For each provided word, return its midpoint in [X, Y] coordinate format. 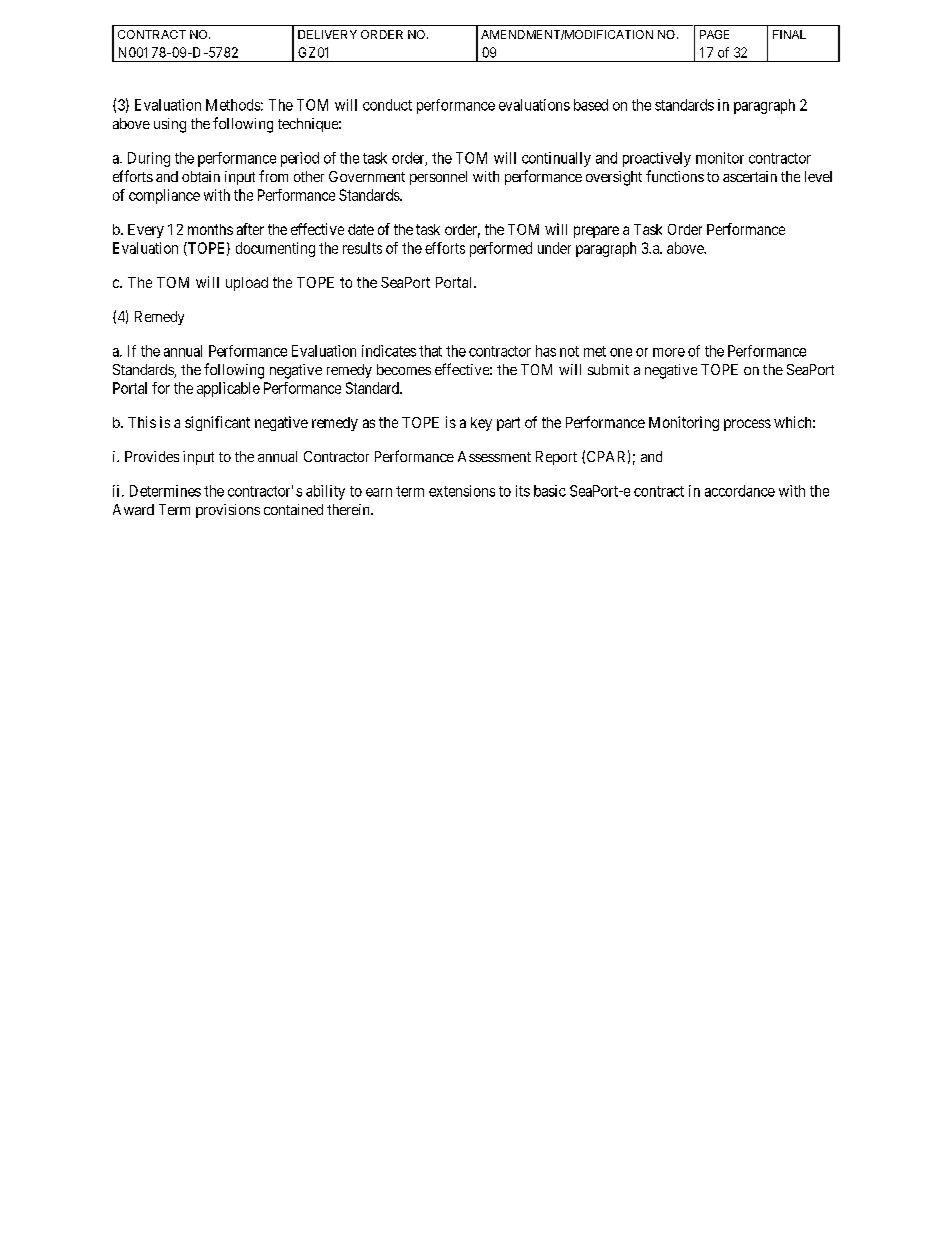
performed [501, 249]
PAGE [714, 34]
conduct [387, 105]
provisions [228, 511]
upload [247, 284]
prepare [596, 232]
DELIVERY [327, 34]
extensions [462, 491]
